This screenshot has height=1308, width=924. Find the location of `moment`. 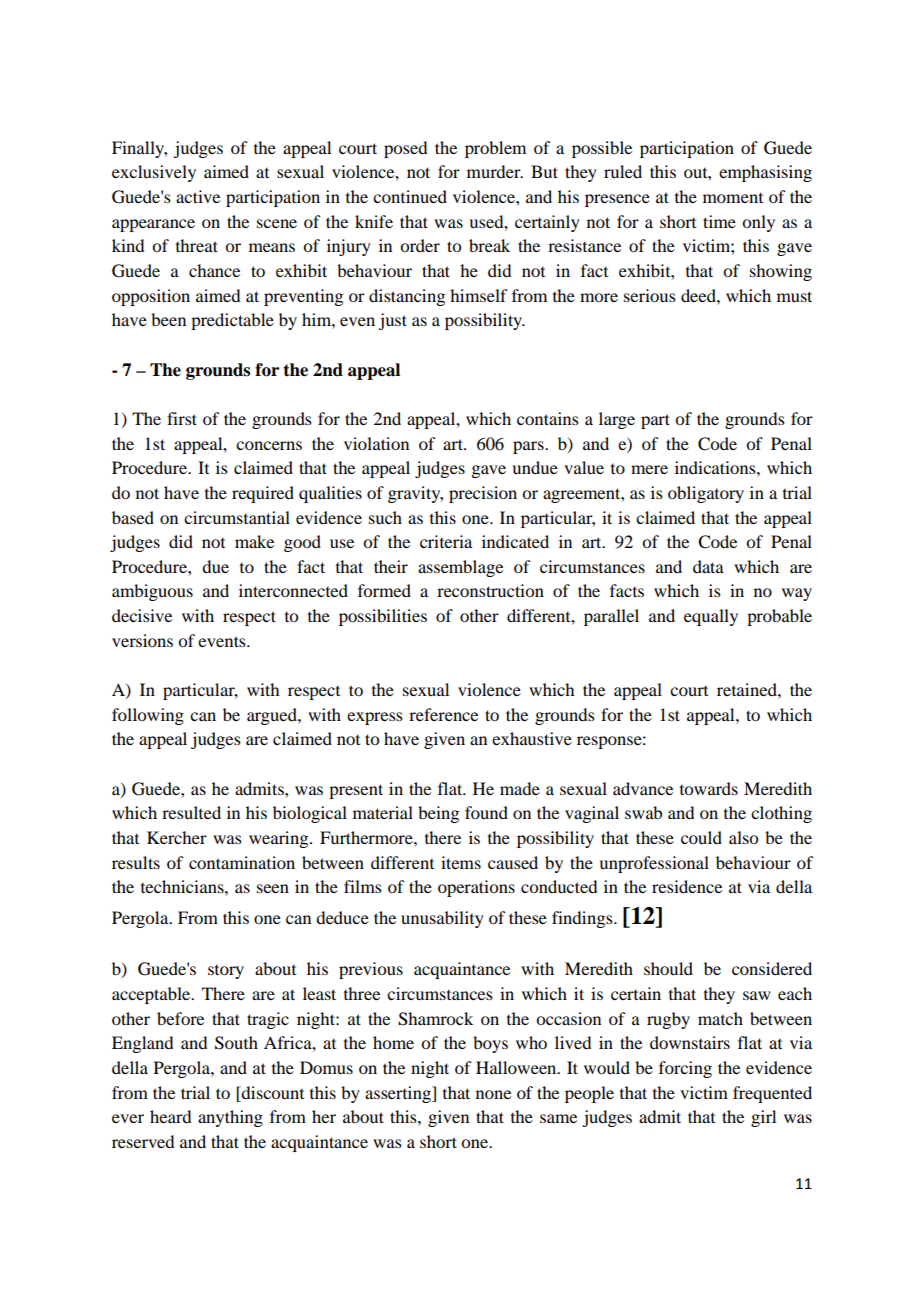

moment is located at coordinates (733, 198).
